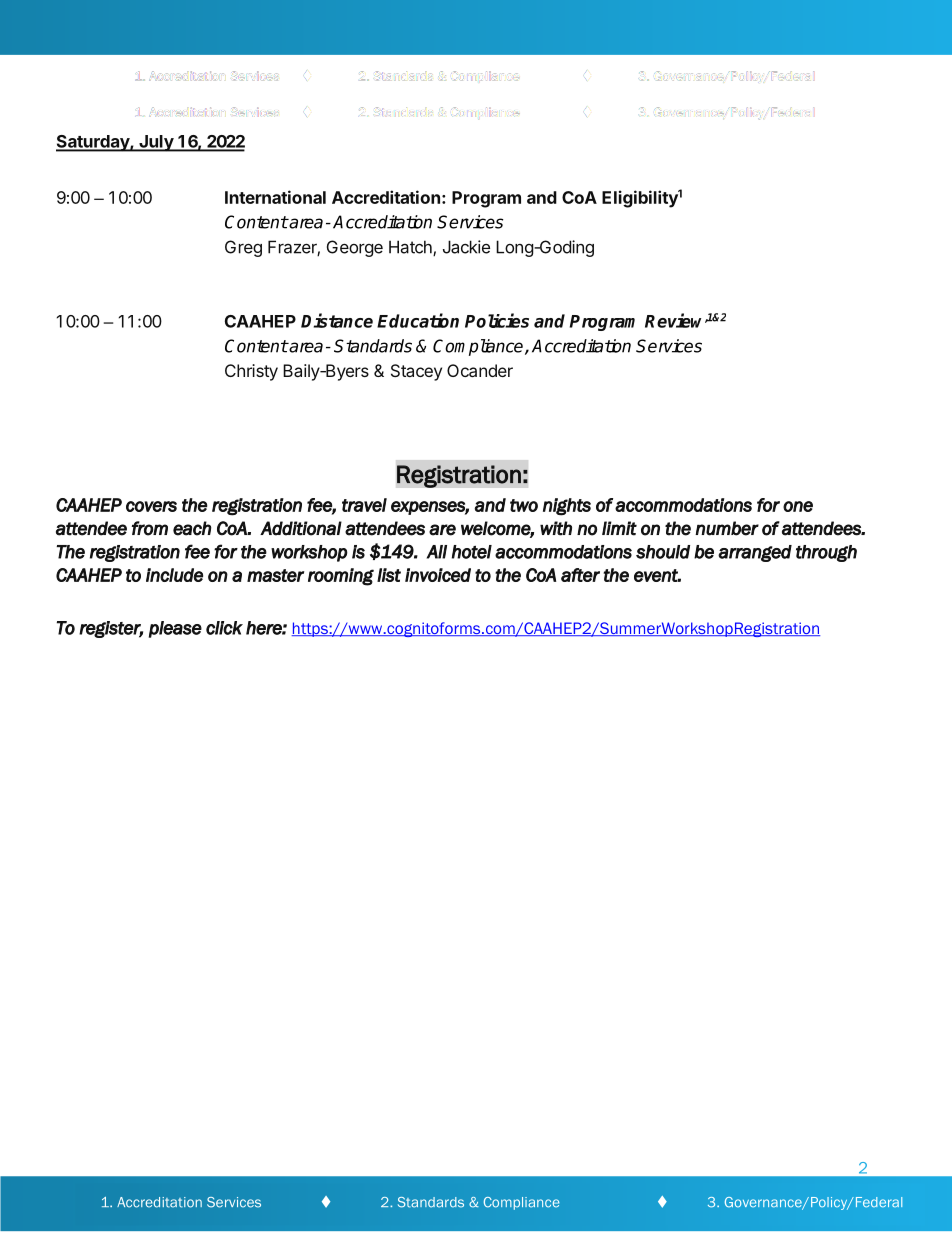 This screenshot has width=952, height=1233. Describe the element at coordinates (251, 372) in the screenshot. I see `Christy` at that location.
